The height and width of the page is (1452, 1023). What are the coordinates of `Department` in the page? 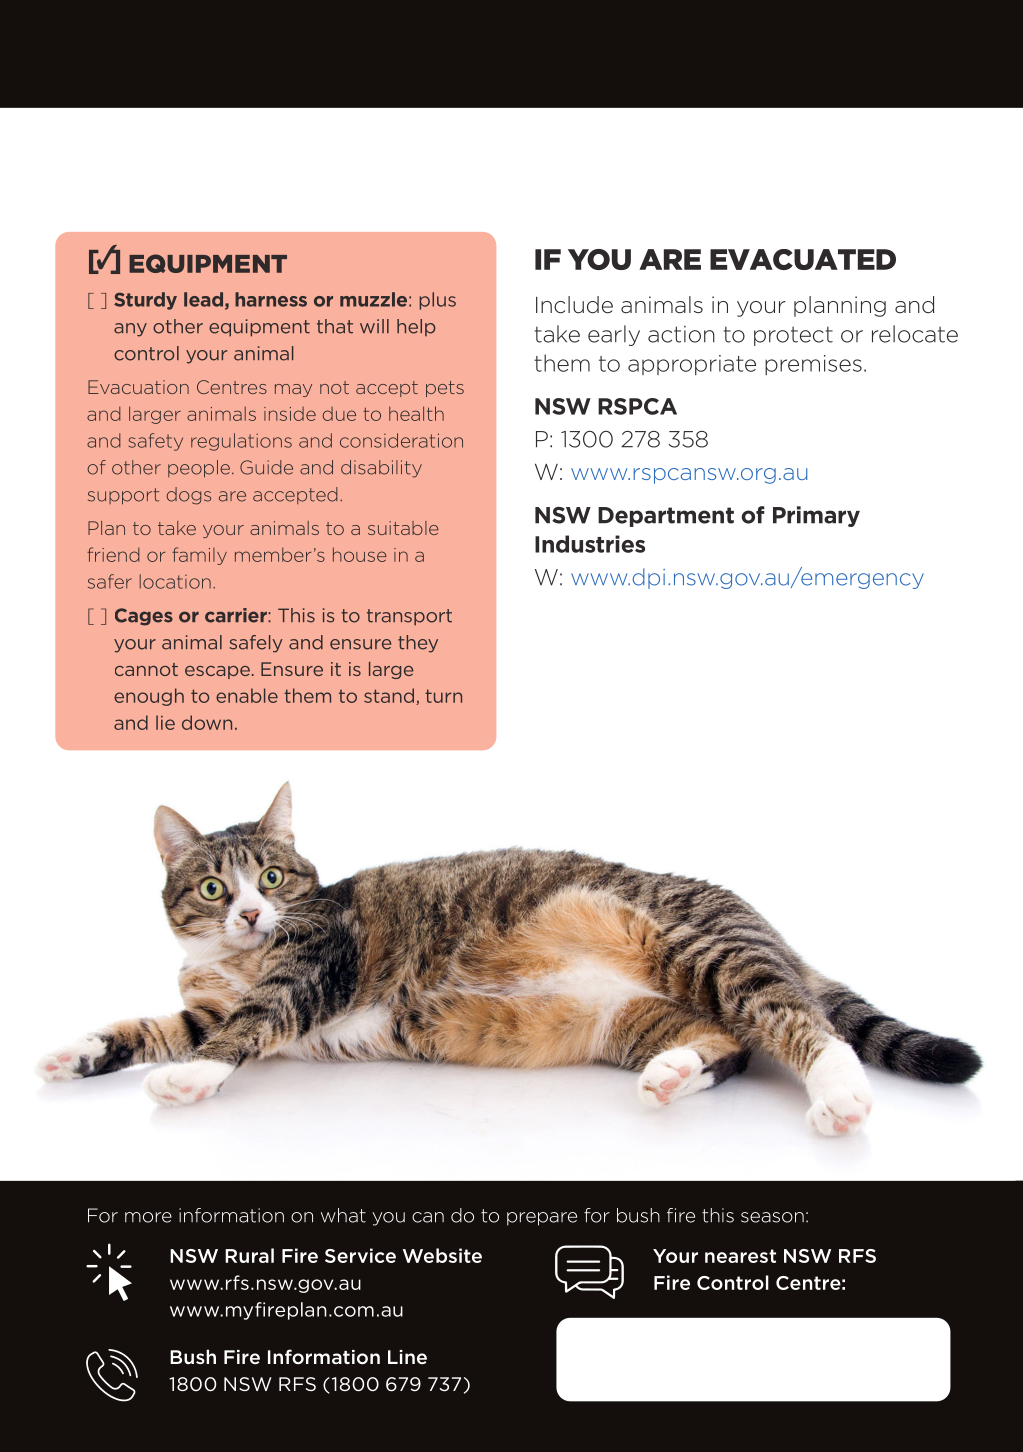 It's located at (666, 517).
